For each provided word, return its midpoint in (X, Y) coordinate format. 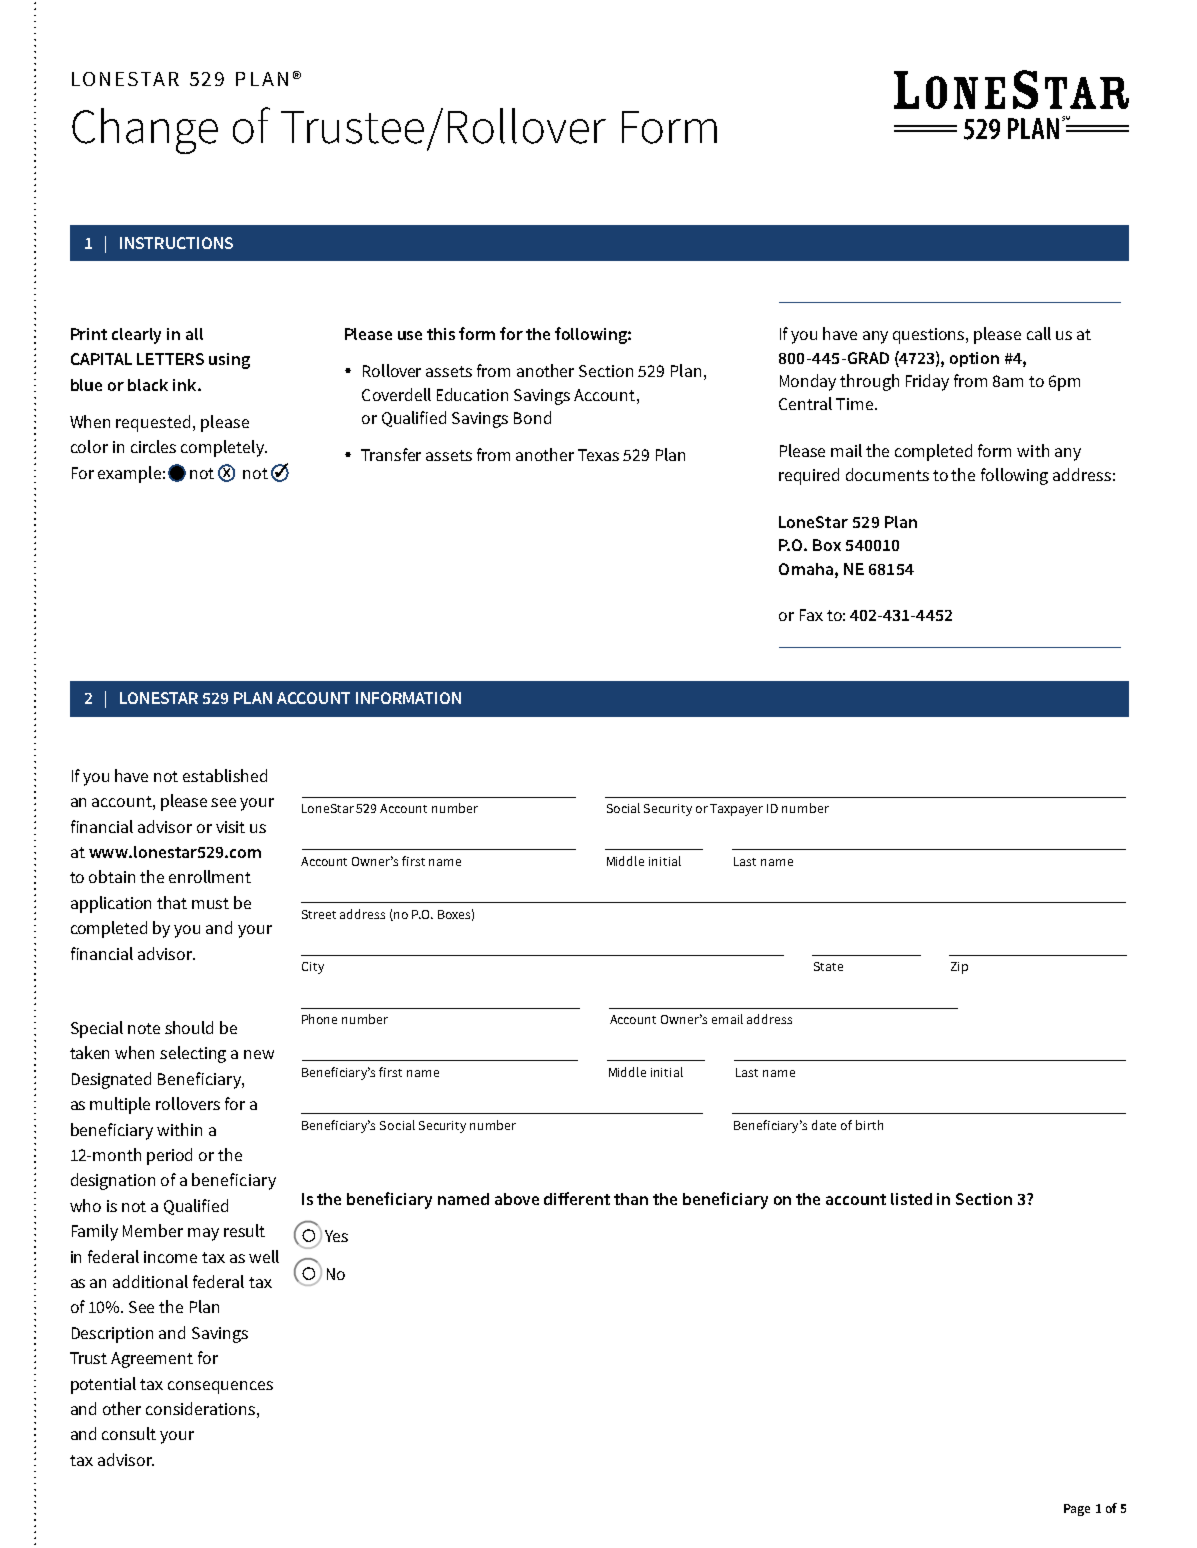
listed (911, 1199)
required (809, 476)
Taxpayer (736, 810)
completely (224, 448)
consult (129, 1433)
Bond (532, 417)
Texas (598, 455)
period (169, 1156)
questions (930, 336)
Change (145, 131)
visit (230, 827)
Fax (811, 615)
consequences (220, 1387)
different (577, 1198)
